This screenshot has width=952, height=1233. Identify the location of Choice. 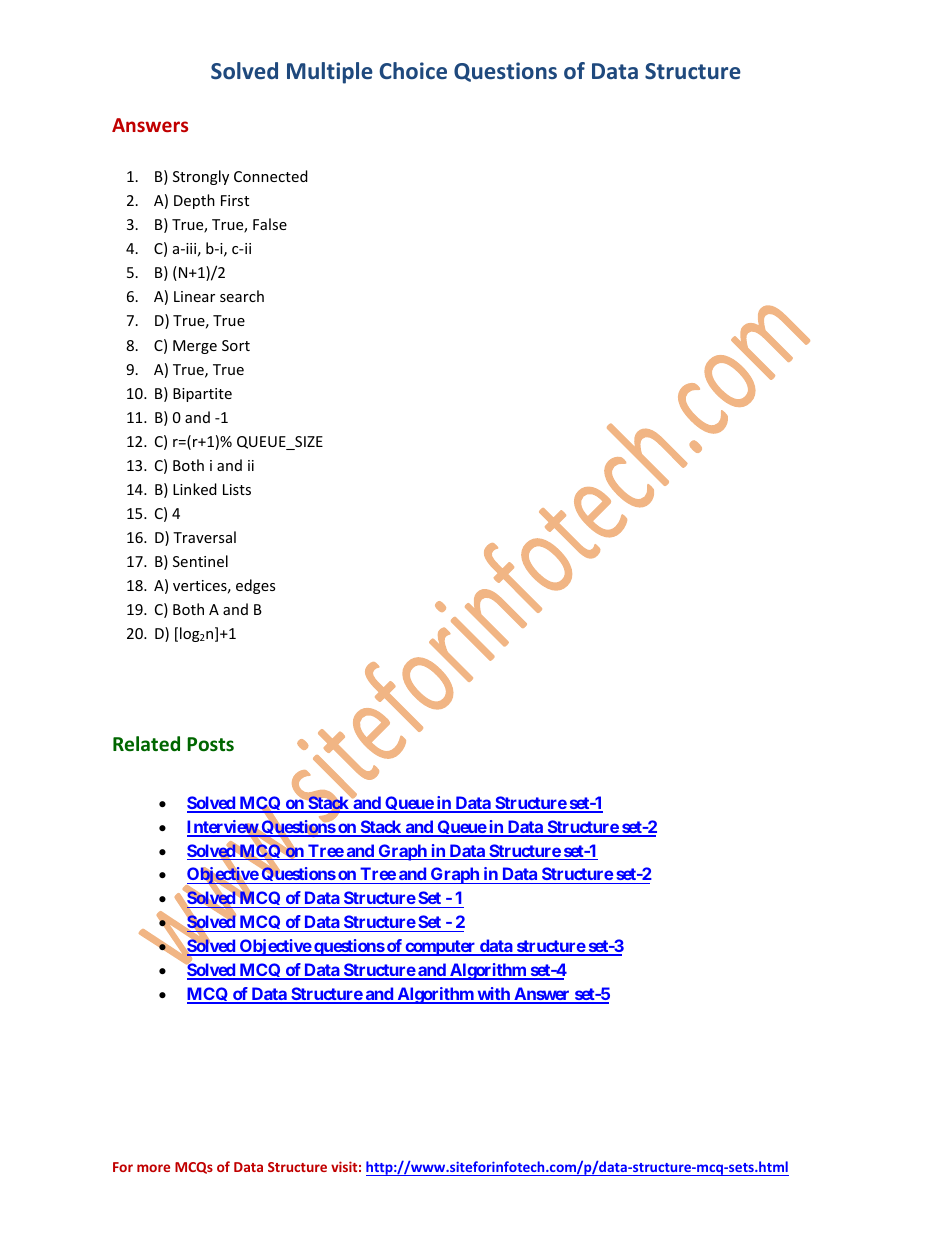
(413, 70).
